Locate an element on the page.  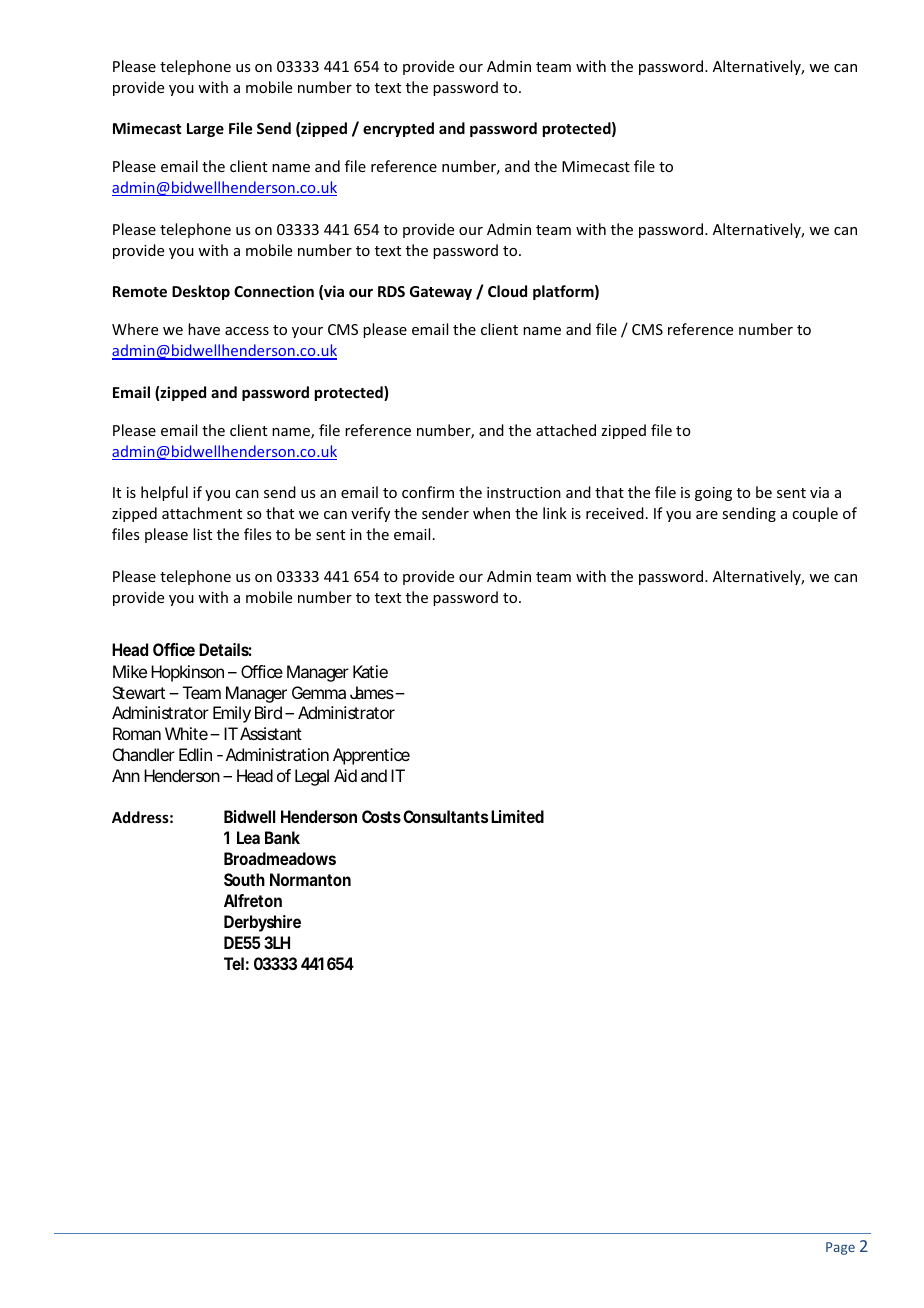
going is located at coordinates (713, 494).
